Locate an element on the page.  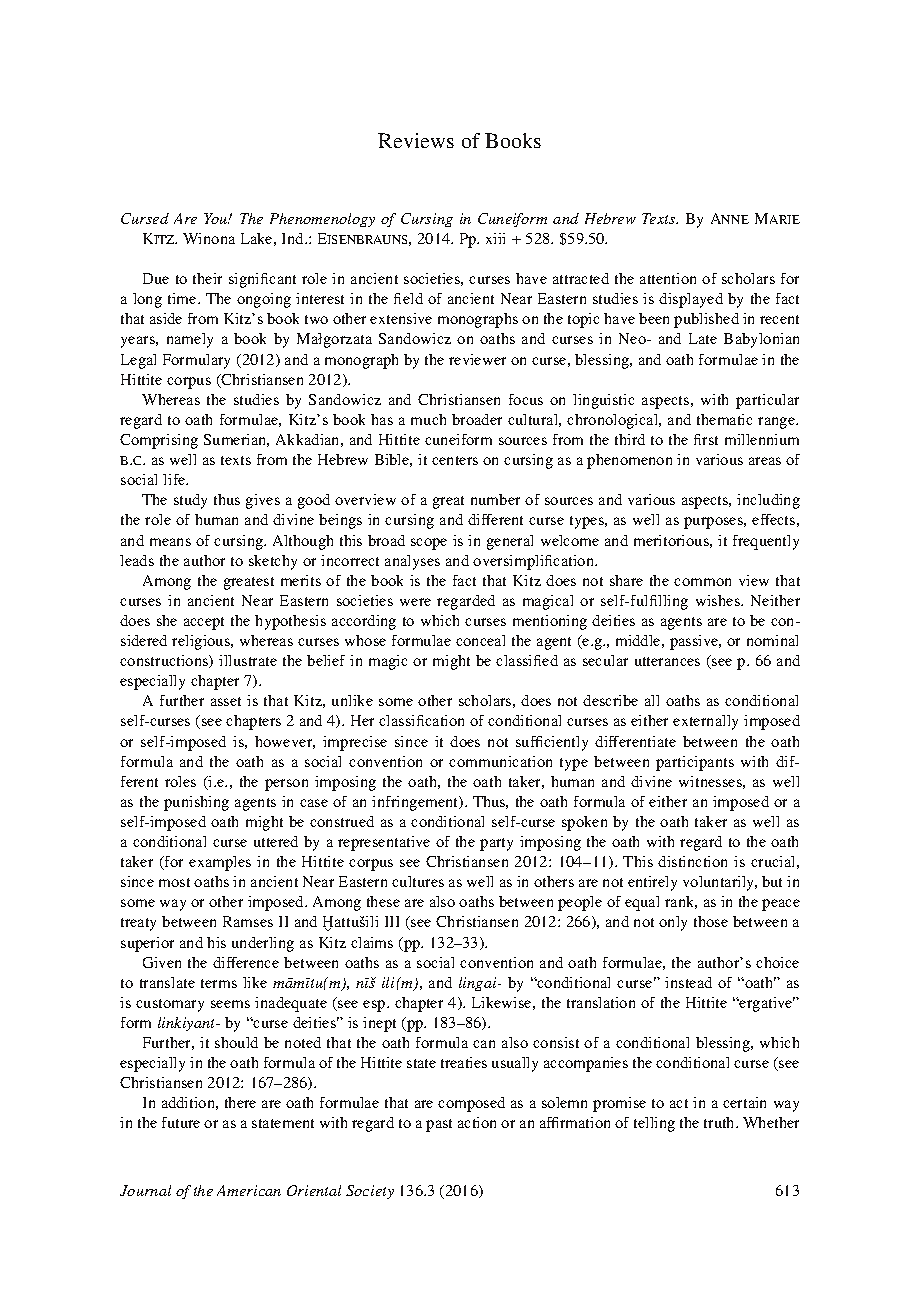
attention is located at coordinates (668, 278).
